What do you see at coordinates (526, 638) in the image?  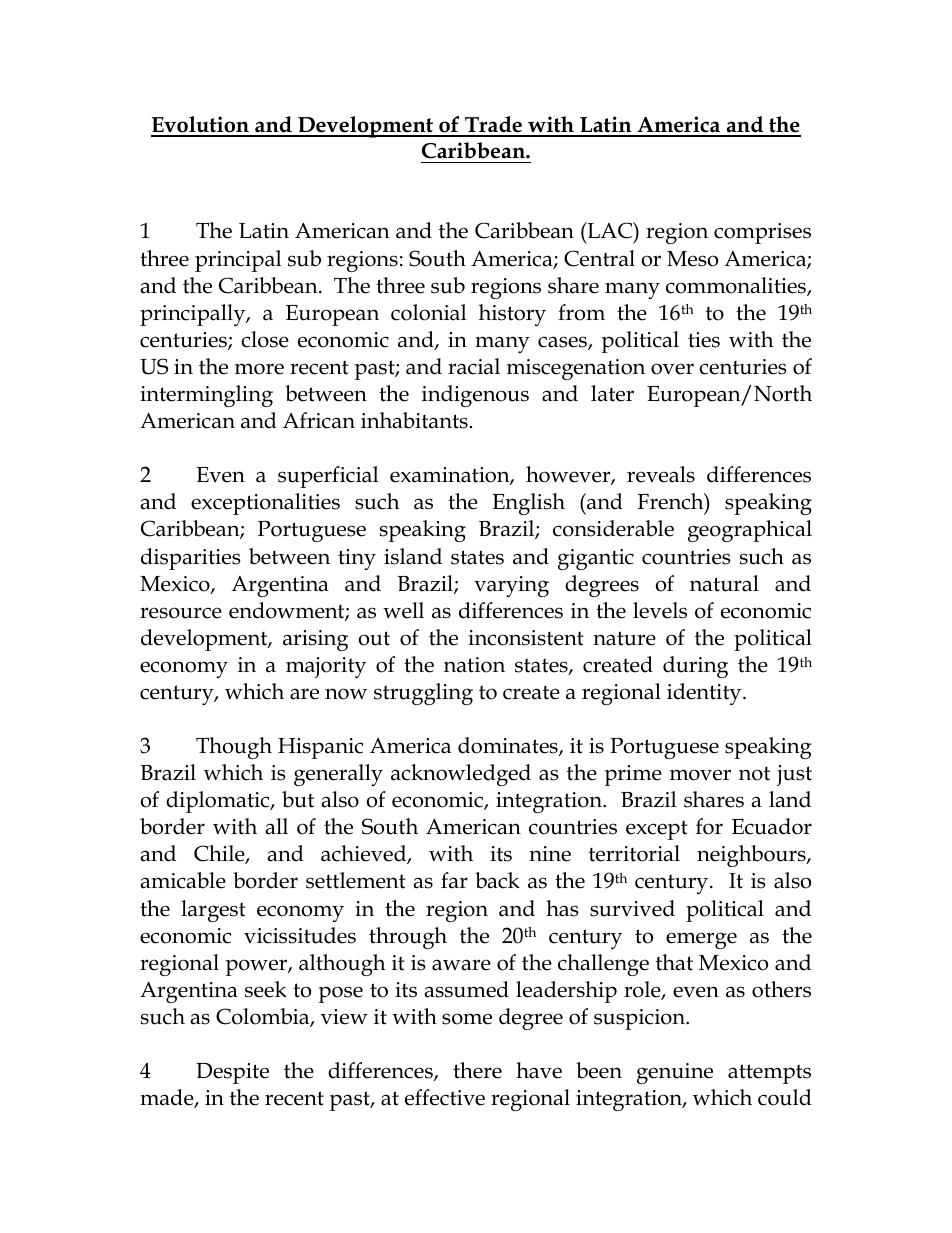 I see `inconsistent` at bounding box center [526, 638].
